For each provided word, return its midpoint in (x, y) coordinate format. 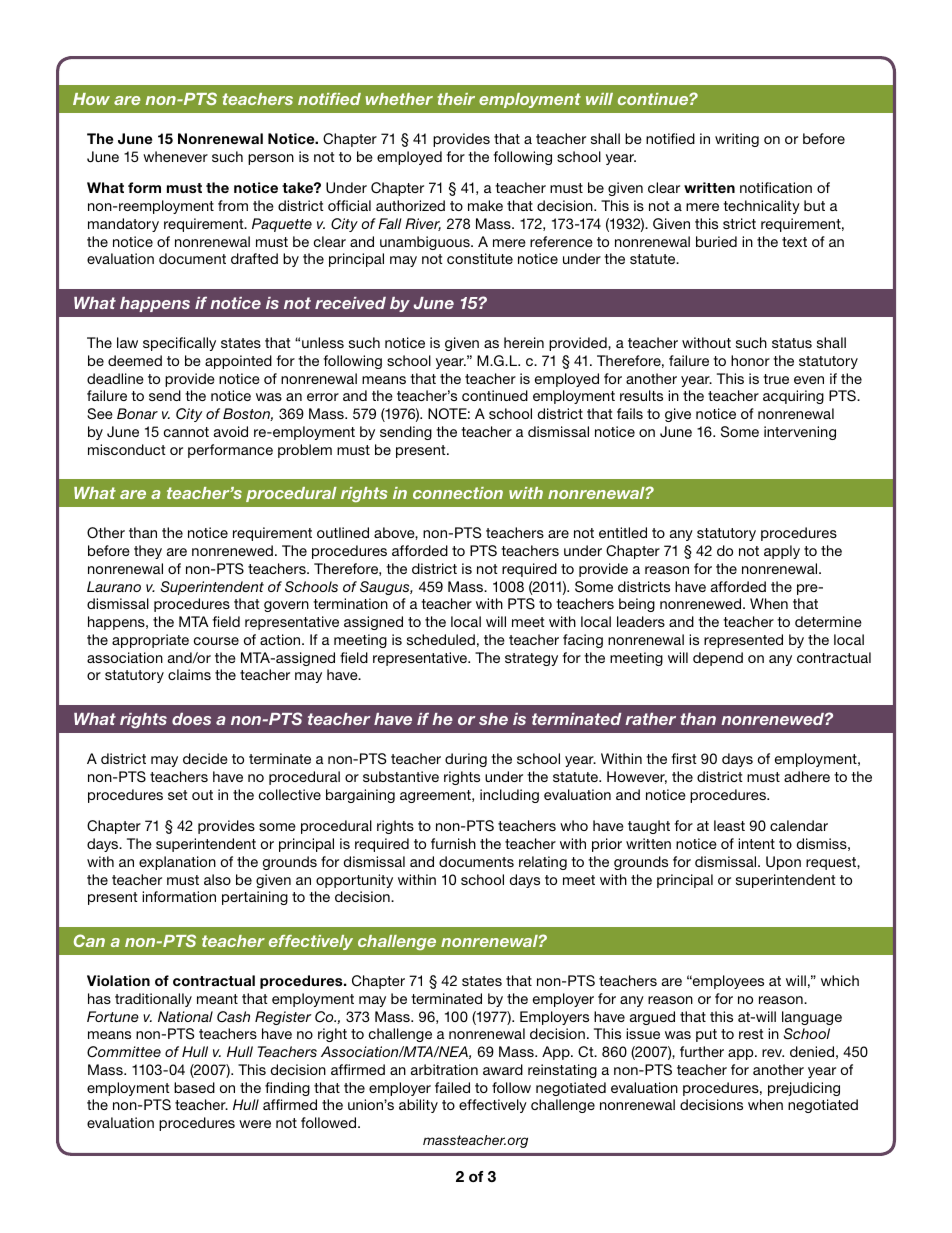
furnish (453, 843)
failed (452, 1087)
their (456, 99)
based (194, 1087)
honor (750, 360)
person (271, 159)
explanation (177, 863)
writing (737, 140)
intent (756, 843)
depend (718, 659)
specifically (179, 344)
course (216, 641)
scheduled (441, 639)
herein (524, 342)
